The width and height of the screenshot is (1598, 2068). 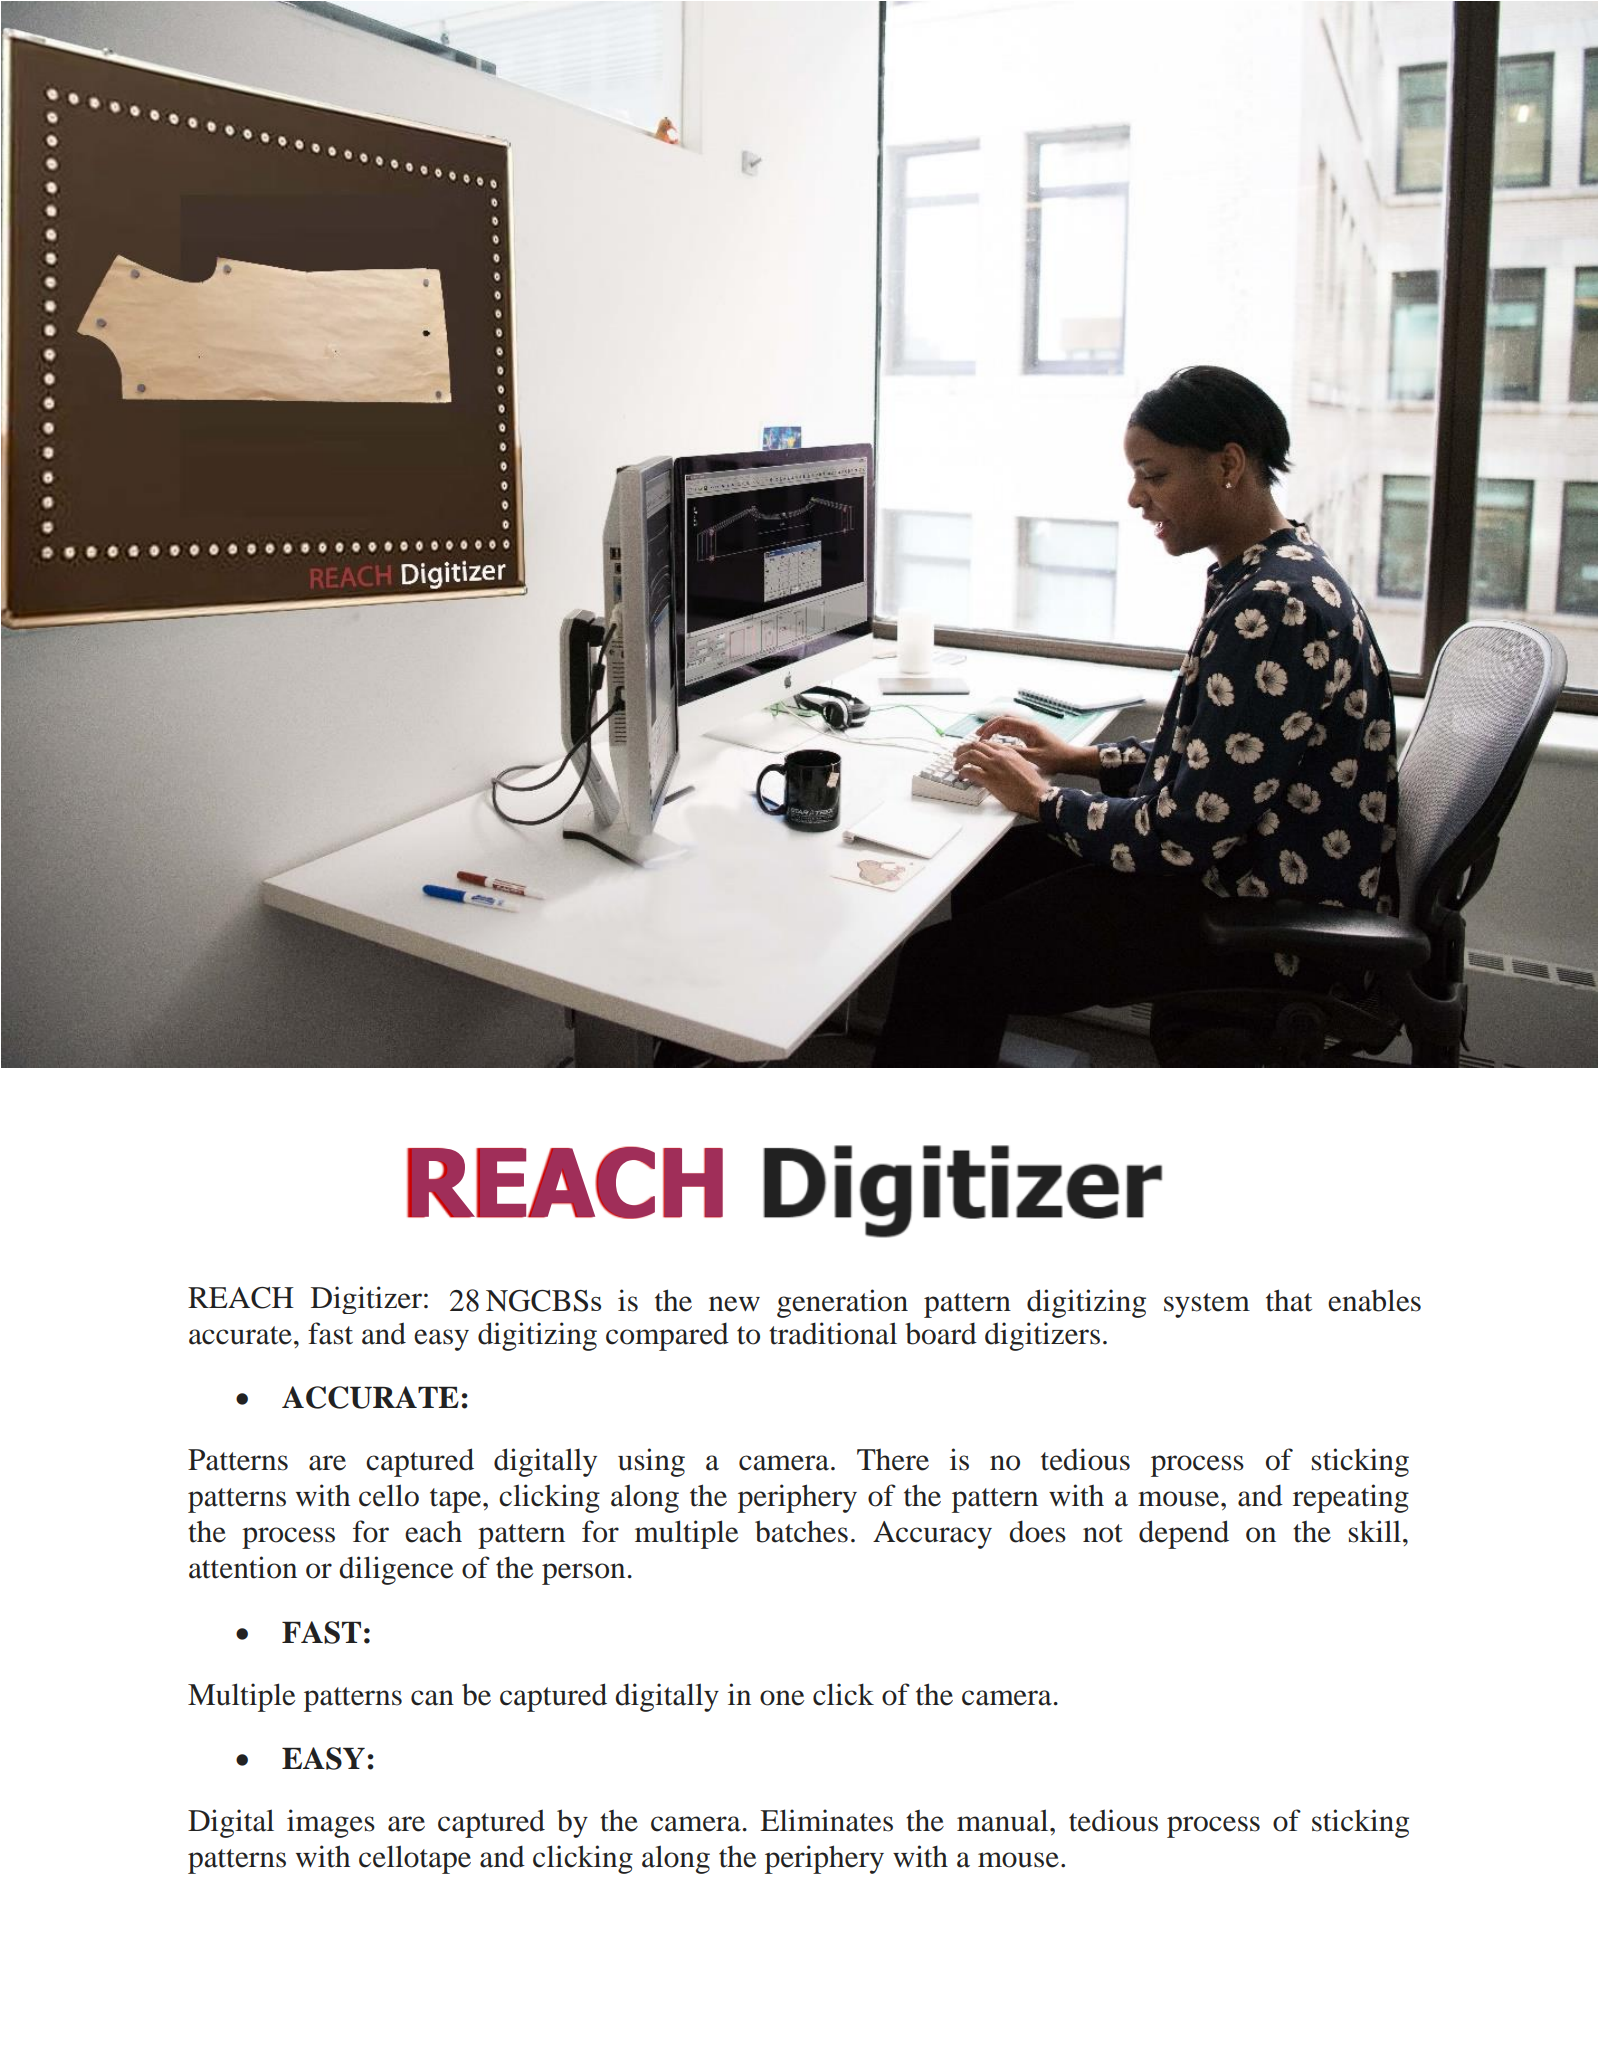 What do you see at coordinates (432, 1698) in the screenshot?
I see `can` at bounding box center [432, 1698].
